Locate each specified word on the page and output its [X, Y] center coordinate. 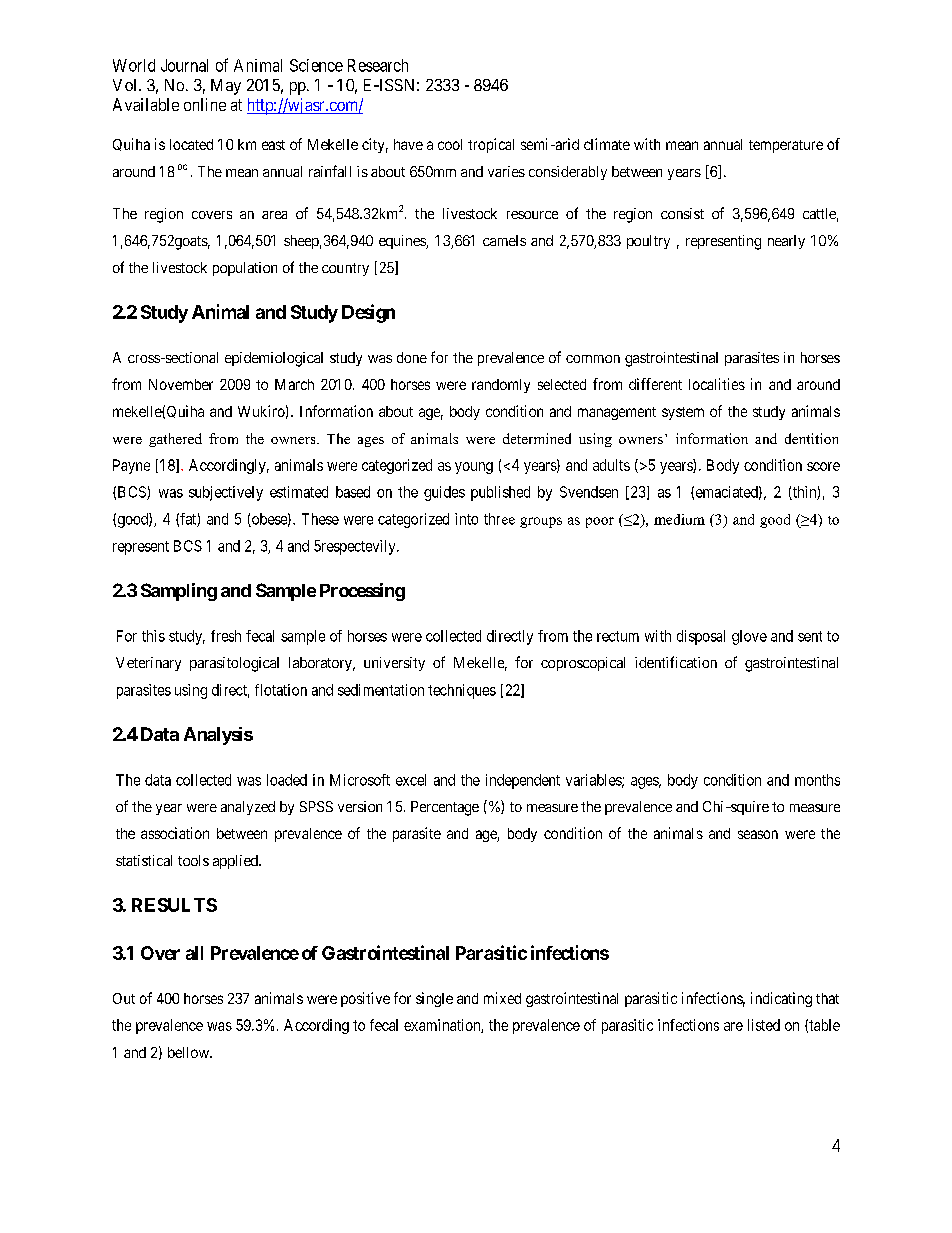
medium [679, 519]
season [758, 834]
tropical [491, 145]
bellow [189, 1052]
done [412, 357]
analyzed [248, 808]
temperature [786, 146]
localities [717, 384]
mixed [502, 998]
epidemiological [274, 359]
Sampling [179, 592]
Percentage [445, 808]
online [205, 104]
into [466, 519]
